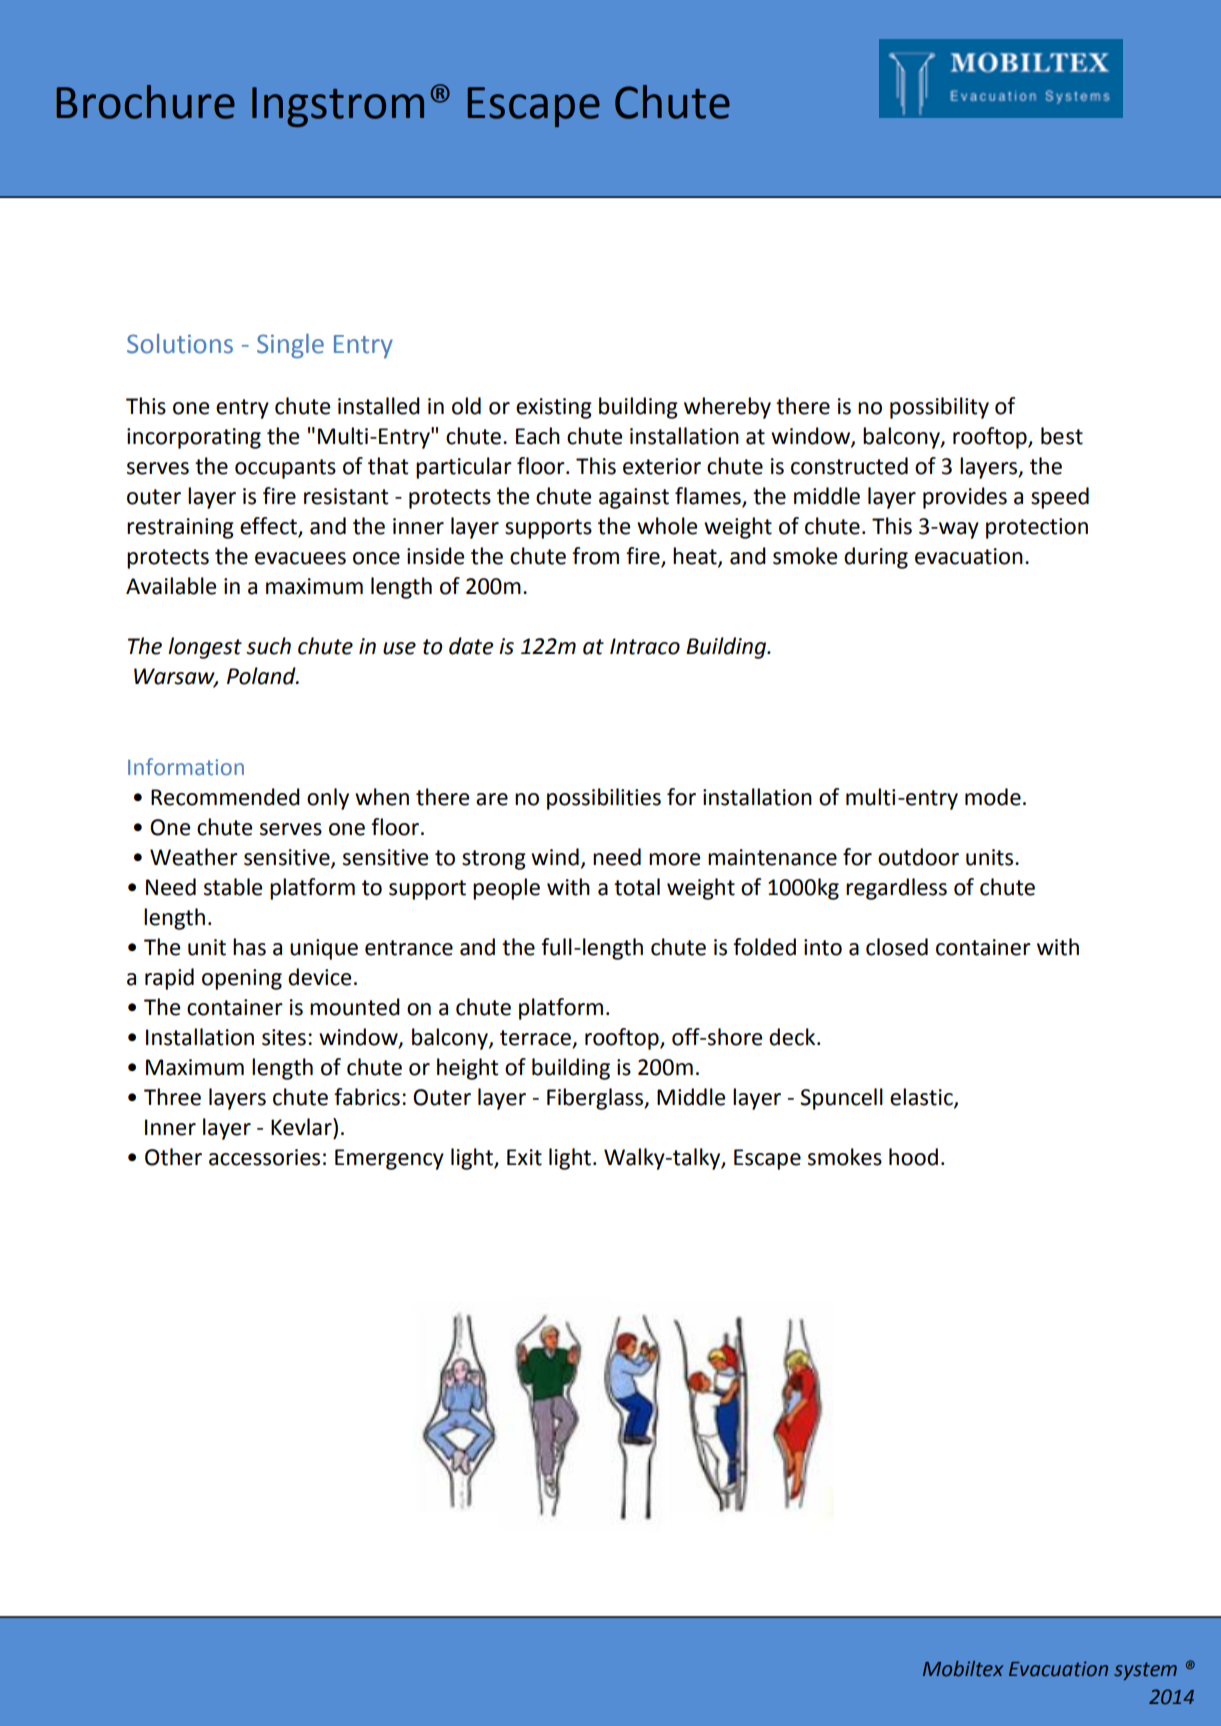 The width and height of the screenshot is (1221, 1726). I want to click on whereby, so click(727, 408).
